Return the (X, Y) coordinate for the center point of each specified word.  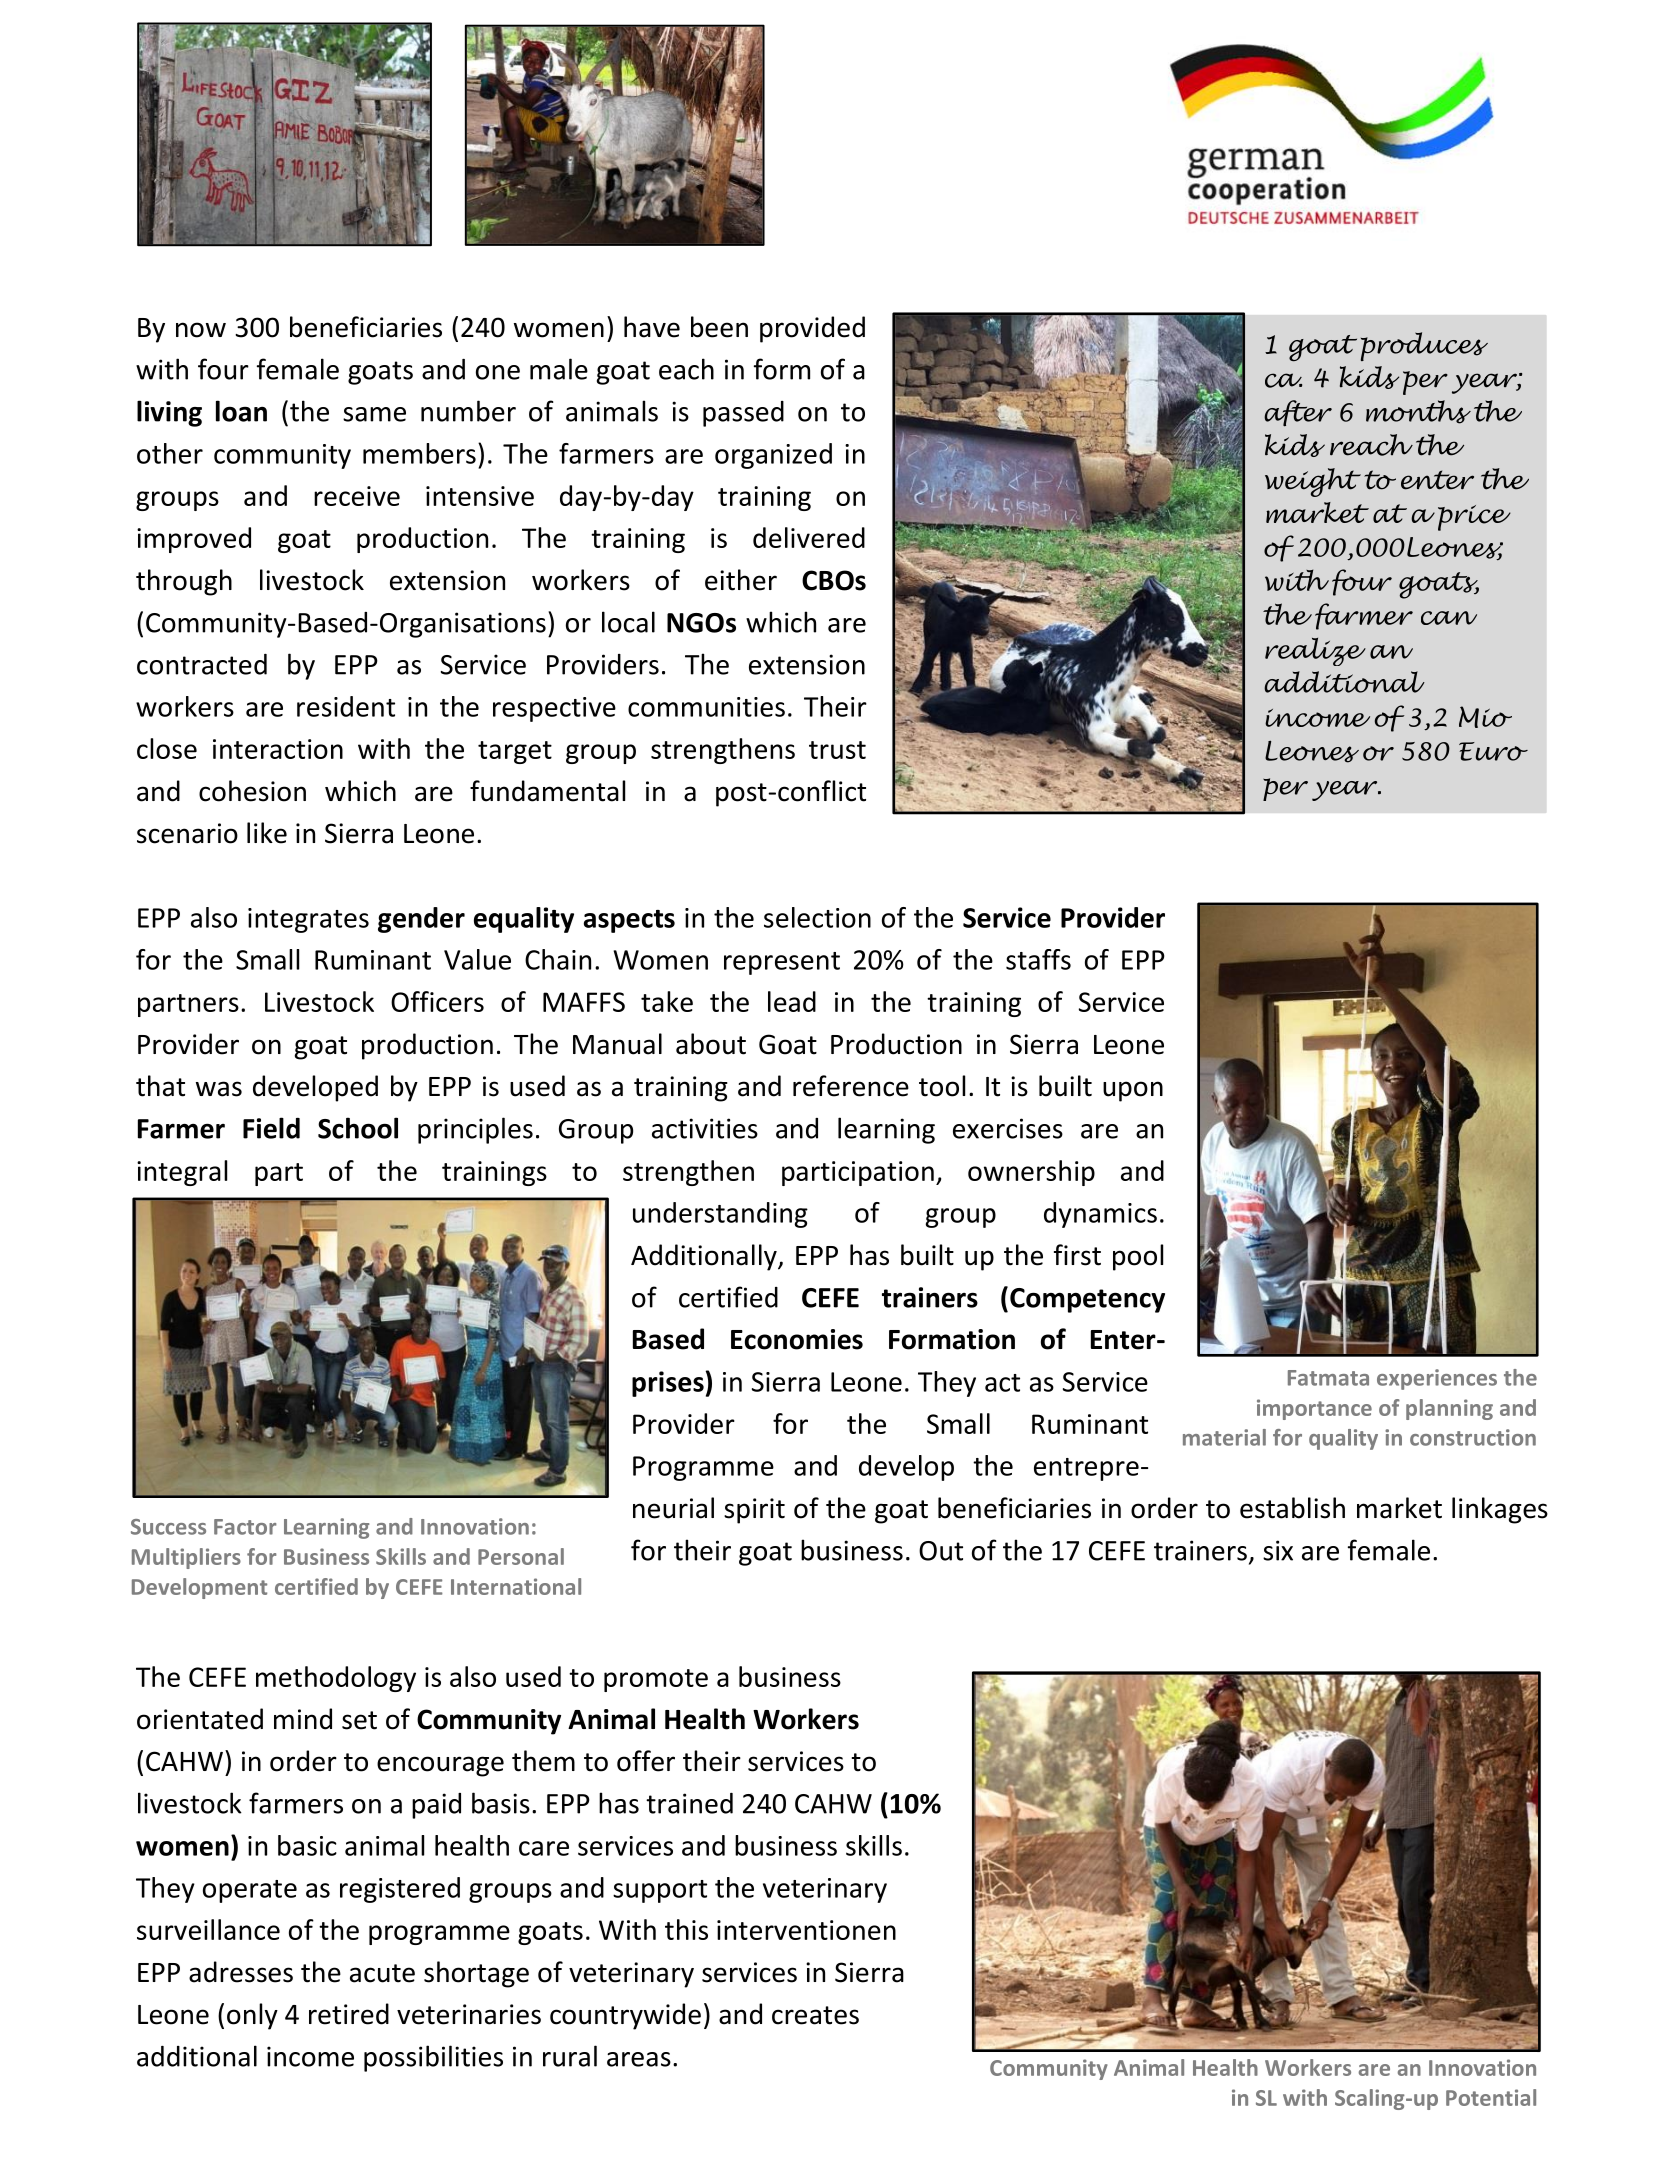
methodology (336, 1679)
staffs (1038, 959)
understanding (720, 1215)
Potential (1491, 2097)
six (1278, 1550)
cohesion (252, 791)
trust (837, 750)
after (1298, 413)
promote (656, 1680)
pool (1138, 1257)
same (374, 414)
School (358, 1128)
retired (349, 2014)
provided (812, 329)
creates (815, 2015)
